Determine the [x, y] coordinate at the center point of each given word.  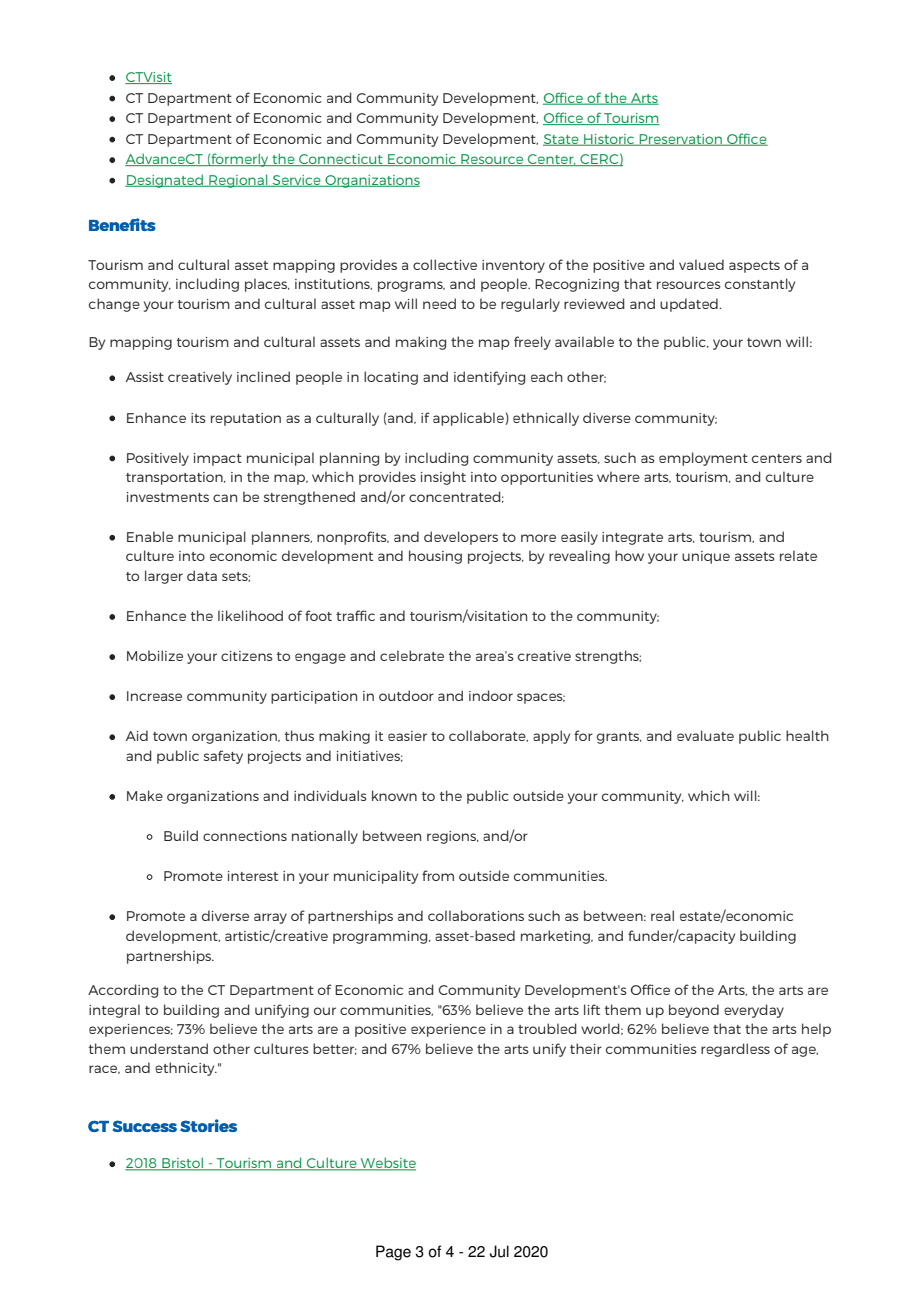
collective [445, 264]
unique [706, 557]
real [662, 915]
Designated [165, 181]
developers [461, 538]
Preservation [681, 140]
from [438, 875]
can [225, 498]
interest [253, 876]
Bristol [182, 1164]
